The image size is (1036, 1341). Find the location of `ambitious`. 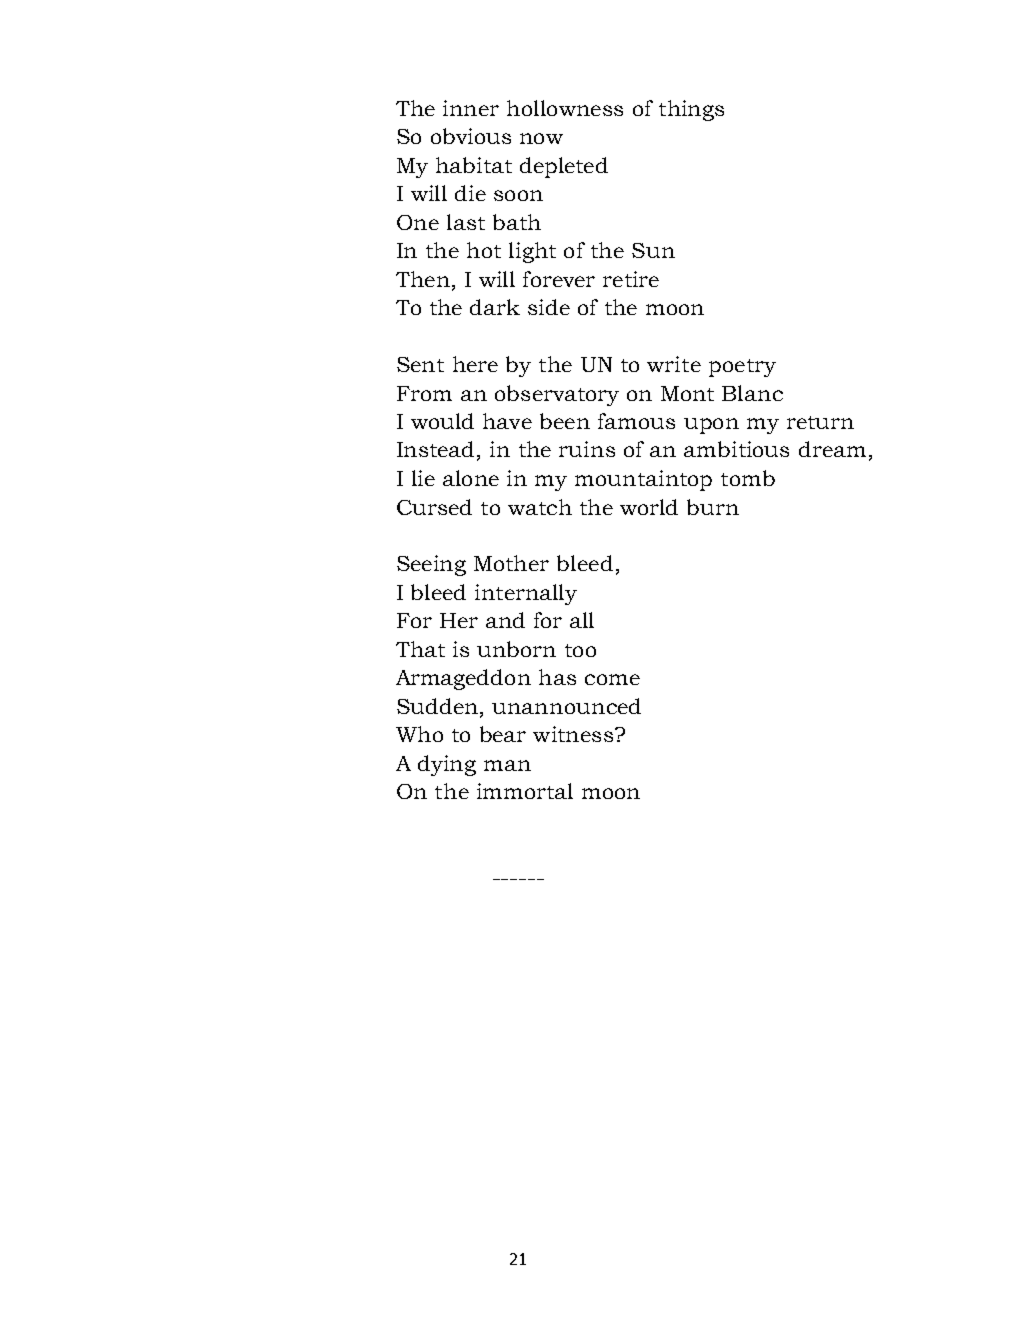

ambitious is located at coordinates (736, 449).
